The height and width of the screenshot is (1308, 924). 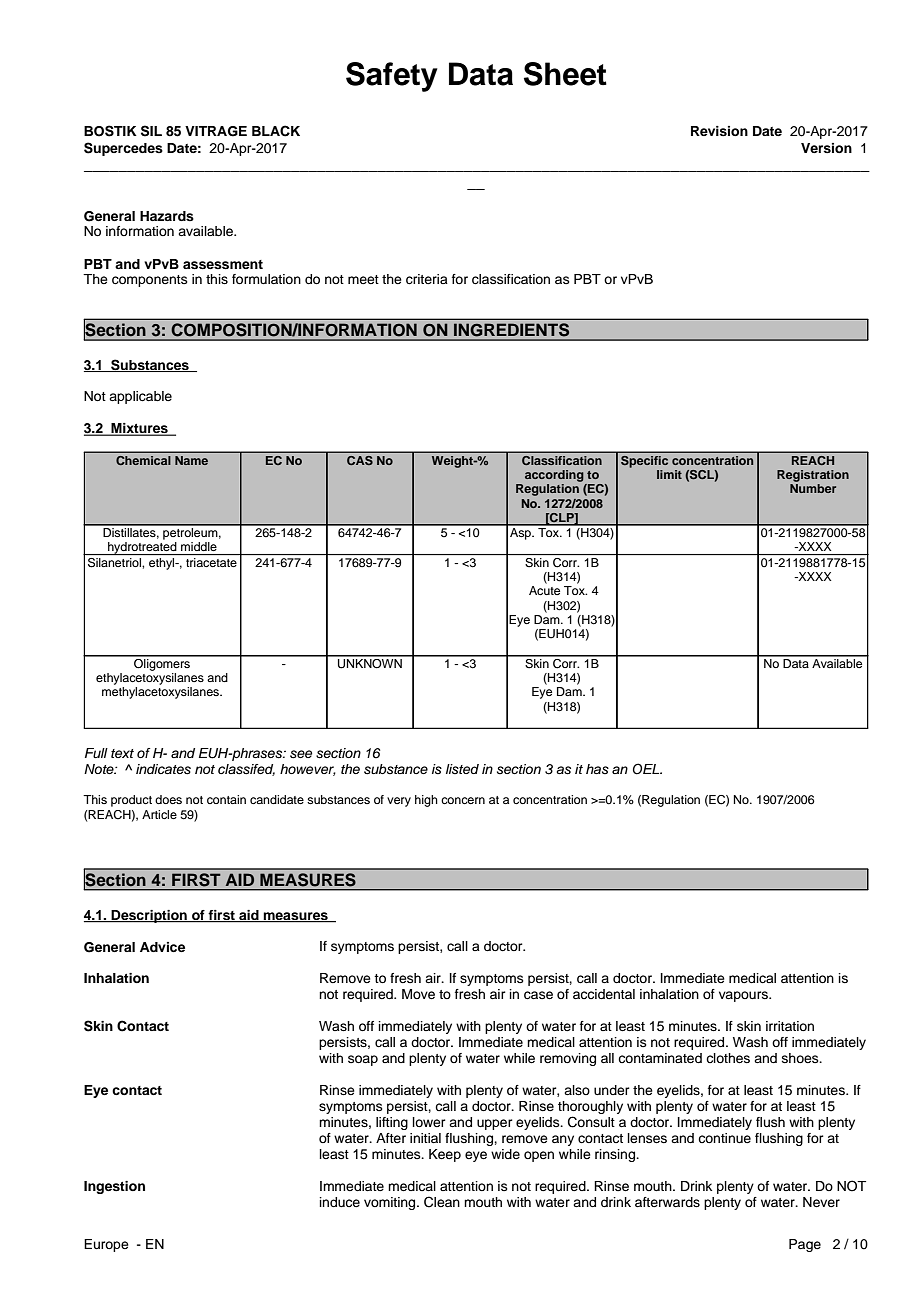 What do you see at coordinates (276, 131) in the screenshot?
I see `BLACK` at bounding box center [276, 131].
